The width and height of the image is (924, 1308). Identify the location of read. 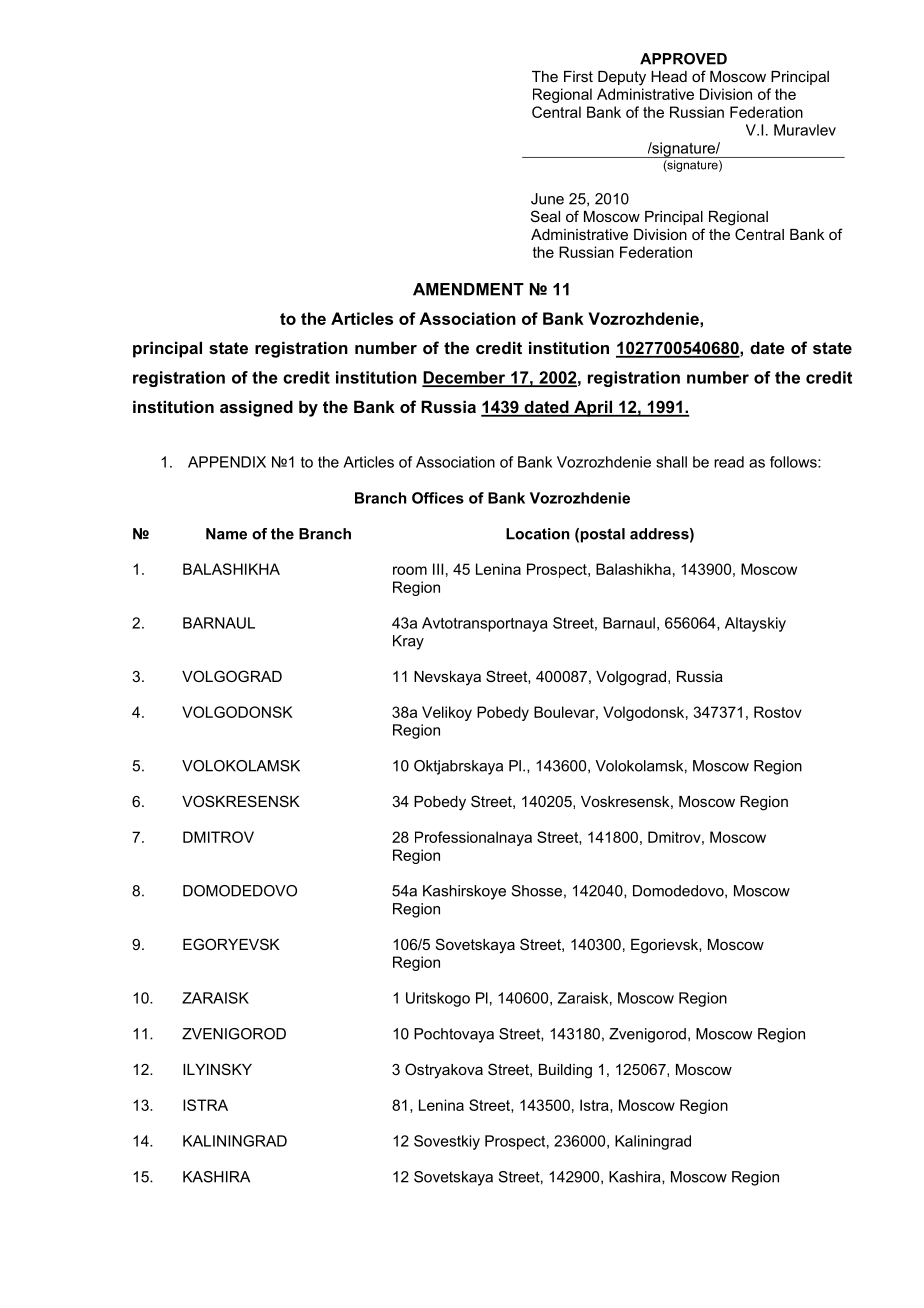
(729, 462).
